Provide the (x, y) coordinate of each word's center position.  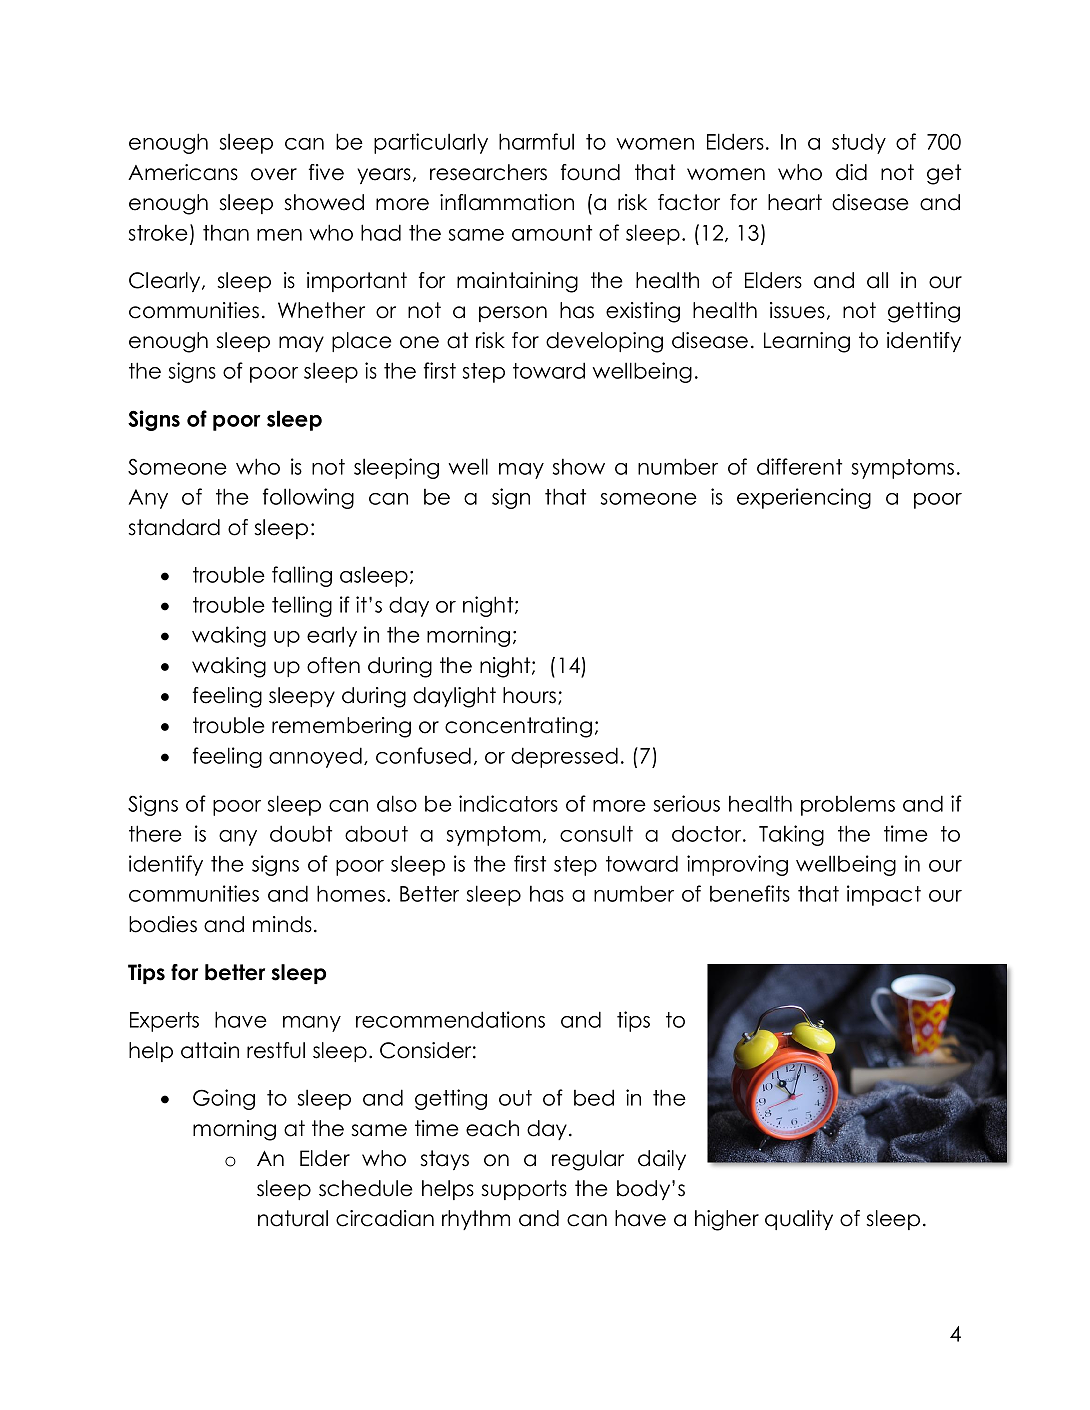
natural (293, 1218)
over (274, 174)
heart (795, 202)
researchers (488, 172)
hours (531, 696)
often (333, 665)
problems (848, 805)
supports (524, 1190)
